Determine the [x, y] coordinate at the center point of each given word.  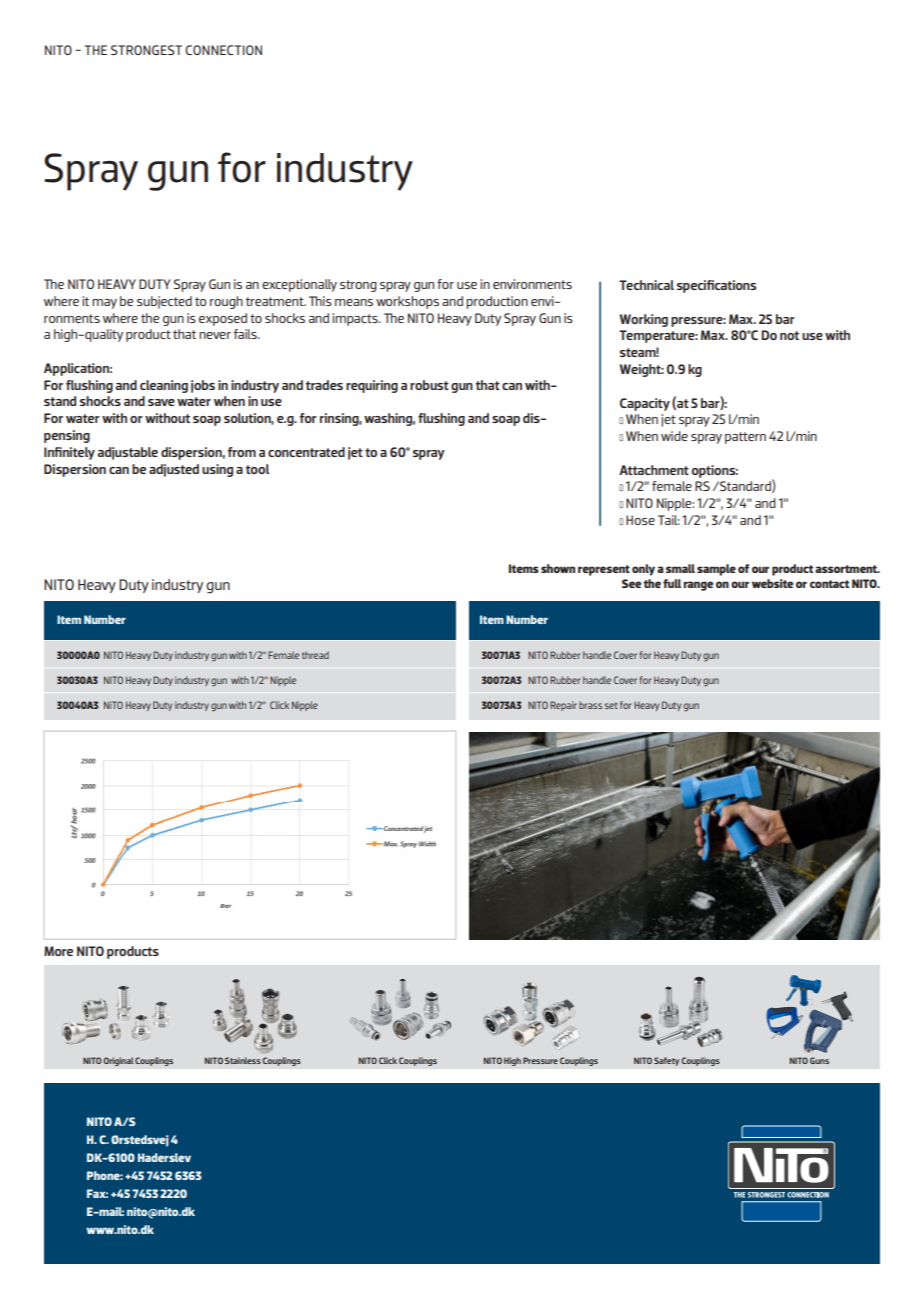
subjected [164, 302]
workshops [407, 302]
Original [118, 1061]
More [58, 951]
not [789, 335]
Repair [563, 706]
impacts [356, 319]
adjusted [174, 470]
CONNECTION [223, 50]
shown [558, 568]
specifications [716, 286]
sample [716, 570]
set [611, 705]
